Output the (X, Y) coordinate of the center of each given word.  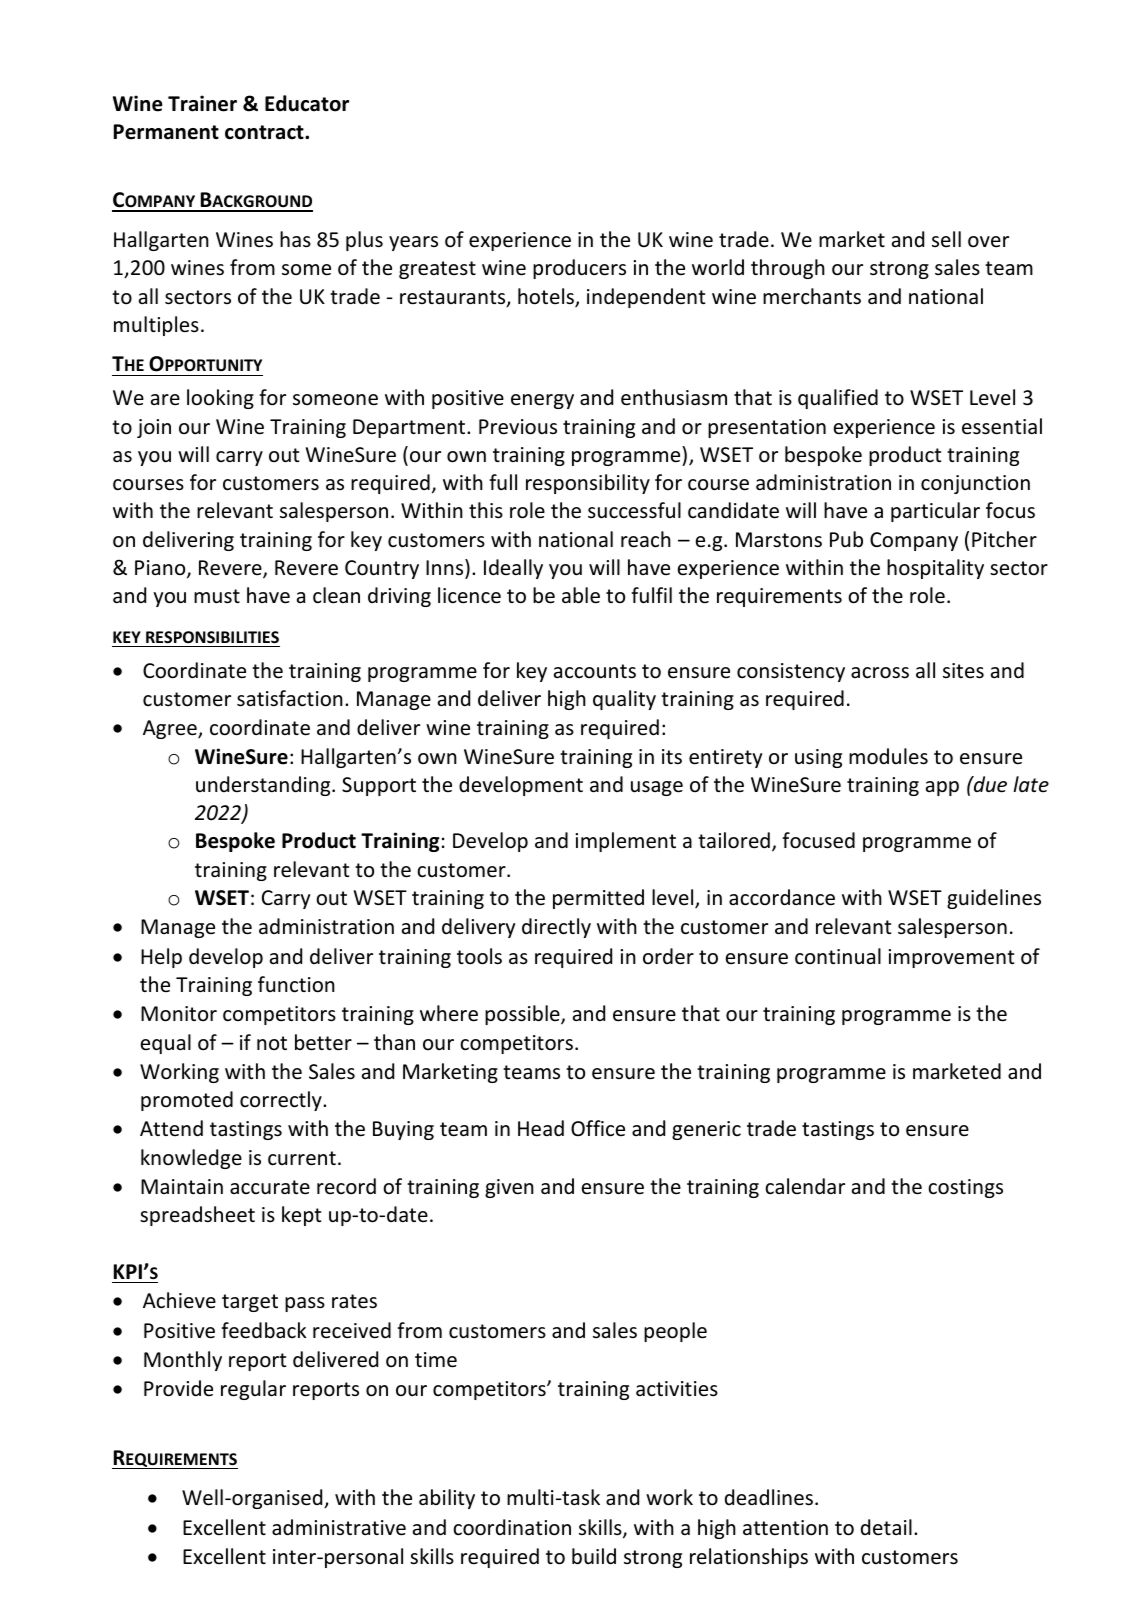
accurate (270, 1187)
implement (626, 842)
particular (935, 512)
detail (886, 1527)
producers (579, 269)
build (594, 1556)
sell (946, 239)
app (942, 788)
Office (598, 1128)
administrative (339, 1527)
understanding (264, 786)
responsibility (588, 484)
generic (706, 1130)
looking (220, 399)
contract (265, 132)
